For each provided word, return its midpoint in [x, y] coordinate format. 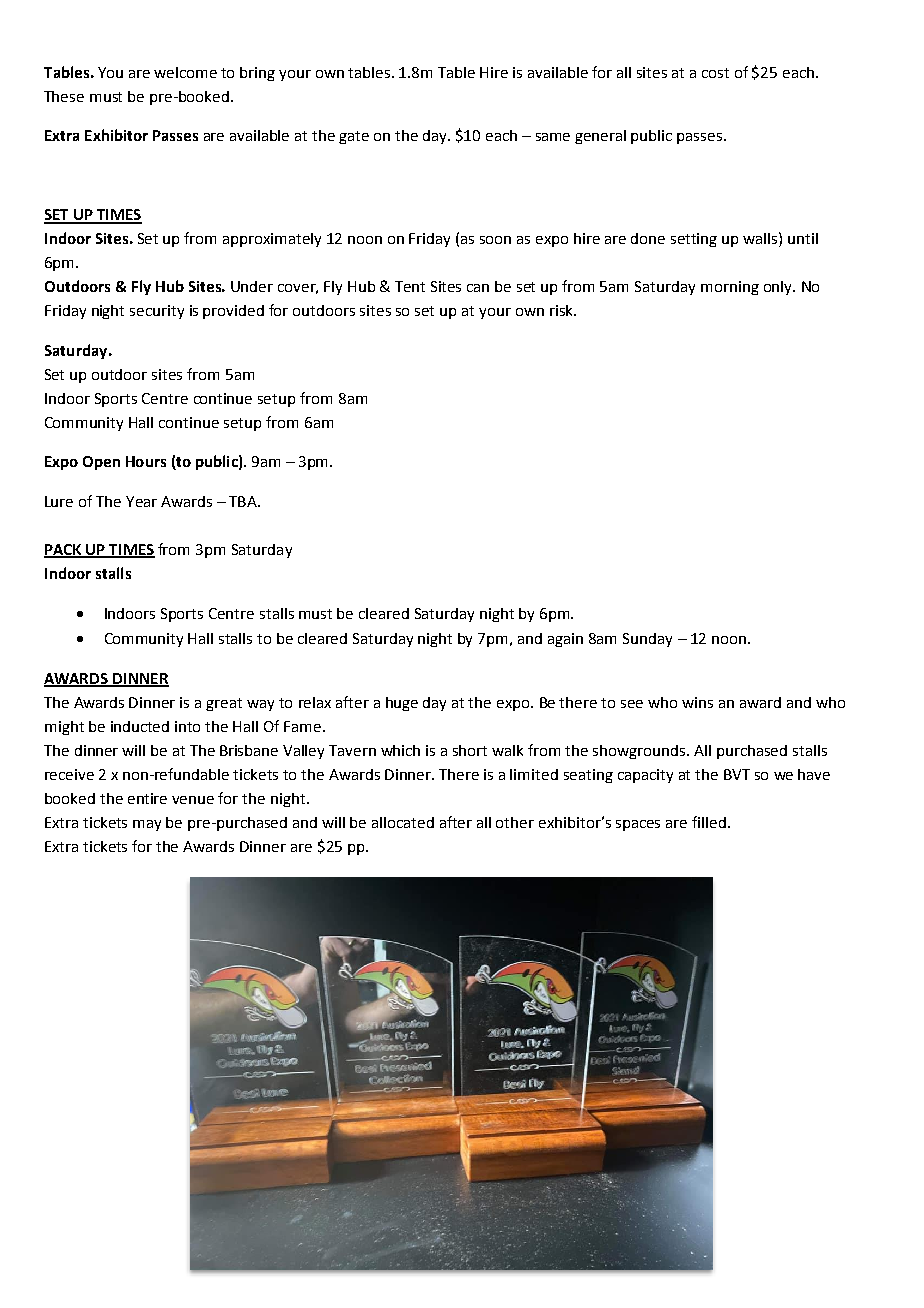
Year [141, 501]
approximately [272, 240]
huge [402, 704]
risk [562, 310]
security [157, 312]
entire [147, 798]
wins [697, 702]
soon [495, 240]
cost [715, 73]
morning [730, 288]
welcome [185, 72]
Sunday [647, 640]
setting [694, 240]
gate [354, 137]
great [224, 704]
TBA [244, 501]
